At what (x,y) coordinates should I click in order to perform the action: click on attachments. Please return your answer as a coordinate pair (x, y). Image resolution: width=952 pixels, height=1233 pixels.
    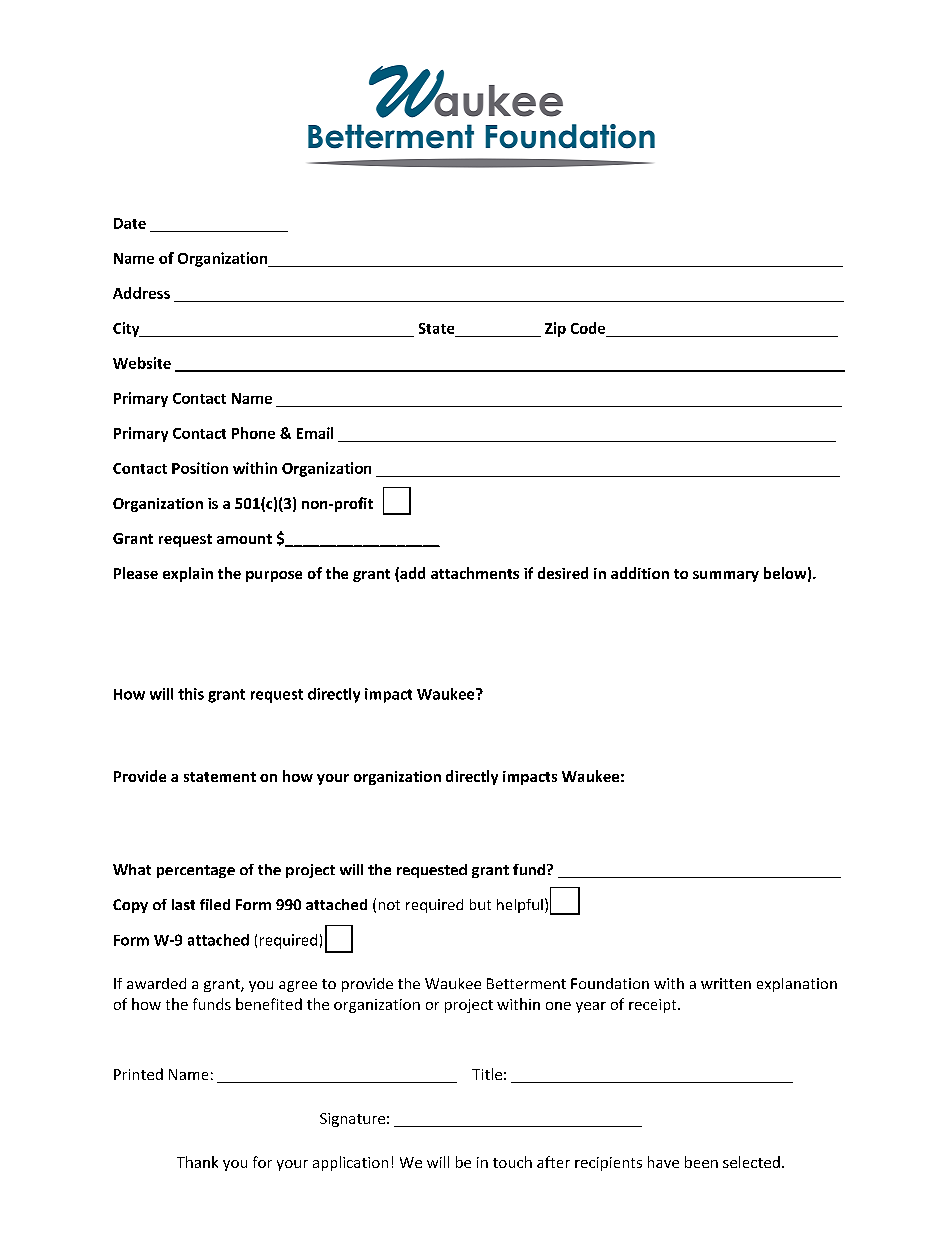
    Looking at the image, I should click on (475, 573).
